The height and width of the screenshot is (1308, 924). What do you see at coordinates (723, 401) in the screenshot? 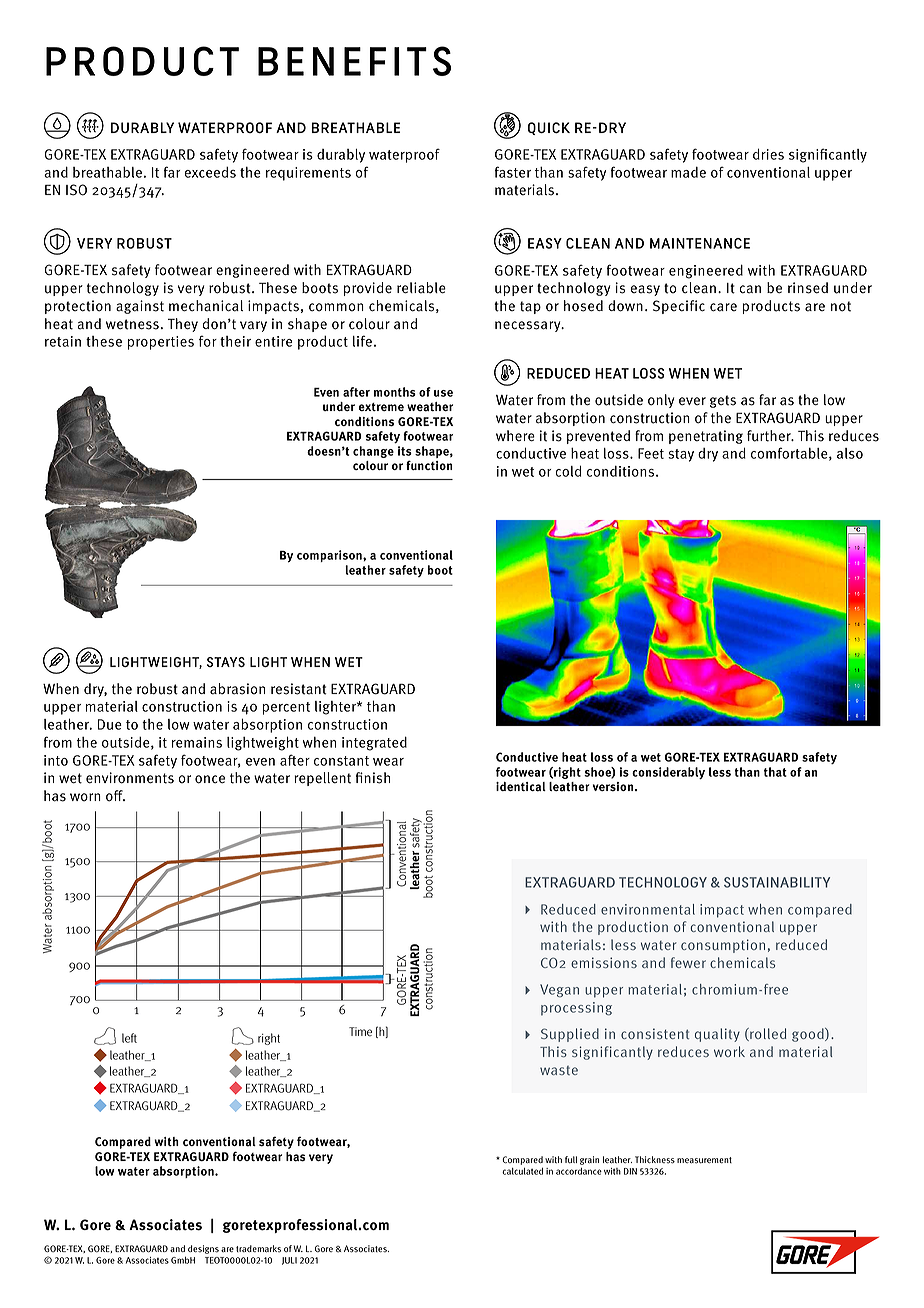
I see `gets` at bounding box center [723, 401].
